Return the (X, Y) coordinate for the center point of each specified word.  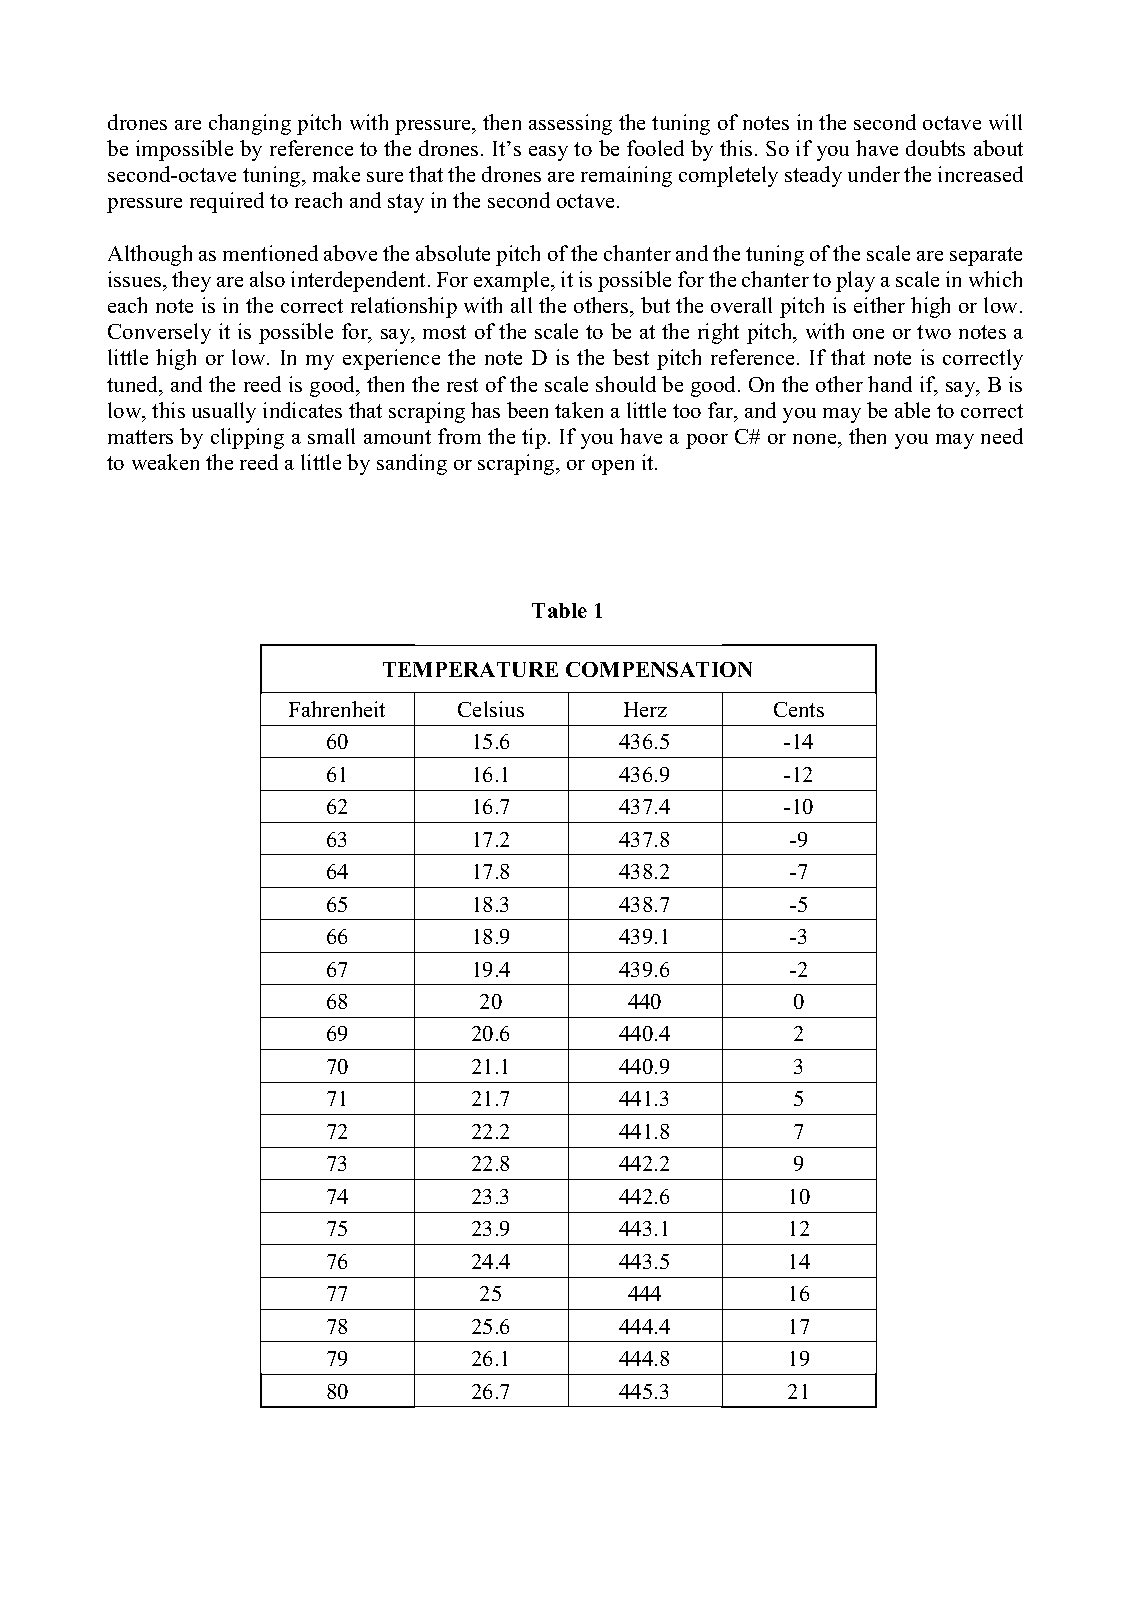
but (655, 305)
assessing (570, 124)
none (816, 439)
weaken (165, 462)
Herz (645, 709)
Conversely (159, 333)
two (934, 332)
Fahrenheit (337, 709)
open (613, 467)
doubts (935, 148)
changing (250, 124)
